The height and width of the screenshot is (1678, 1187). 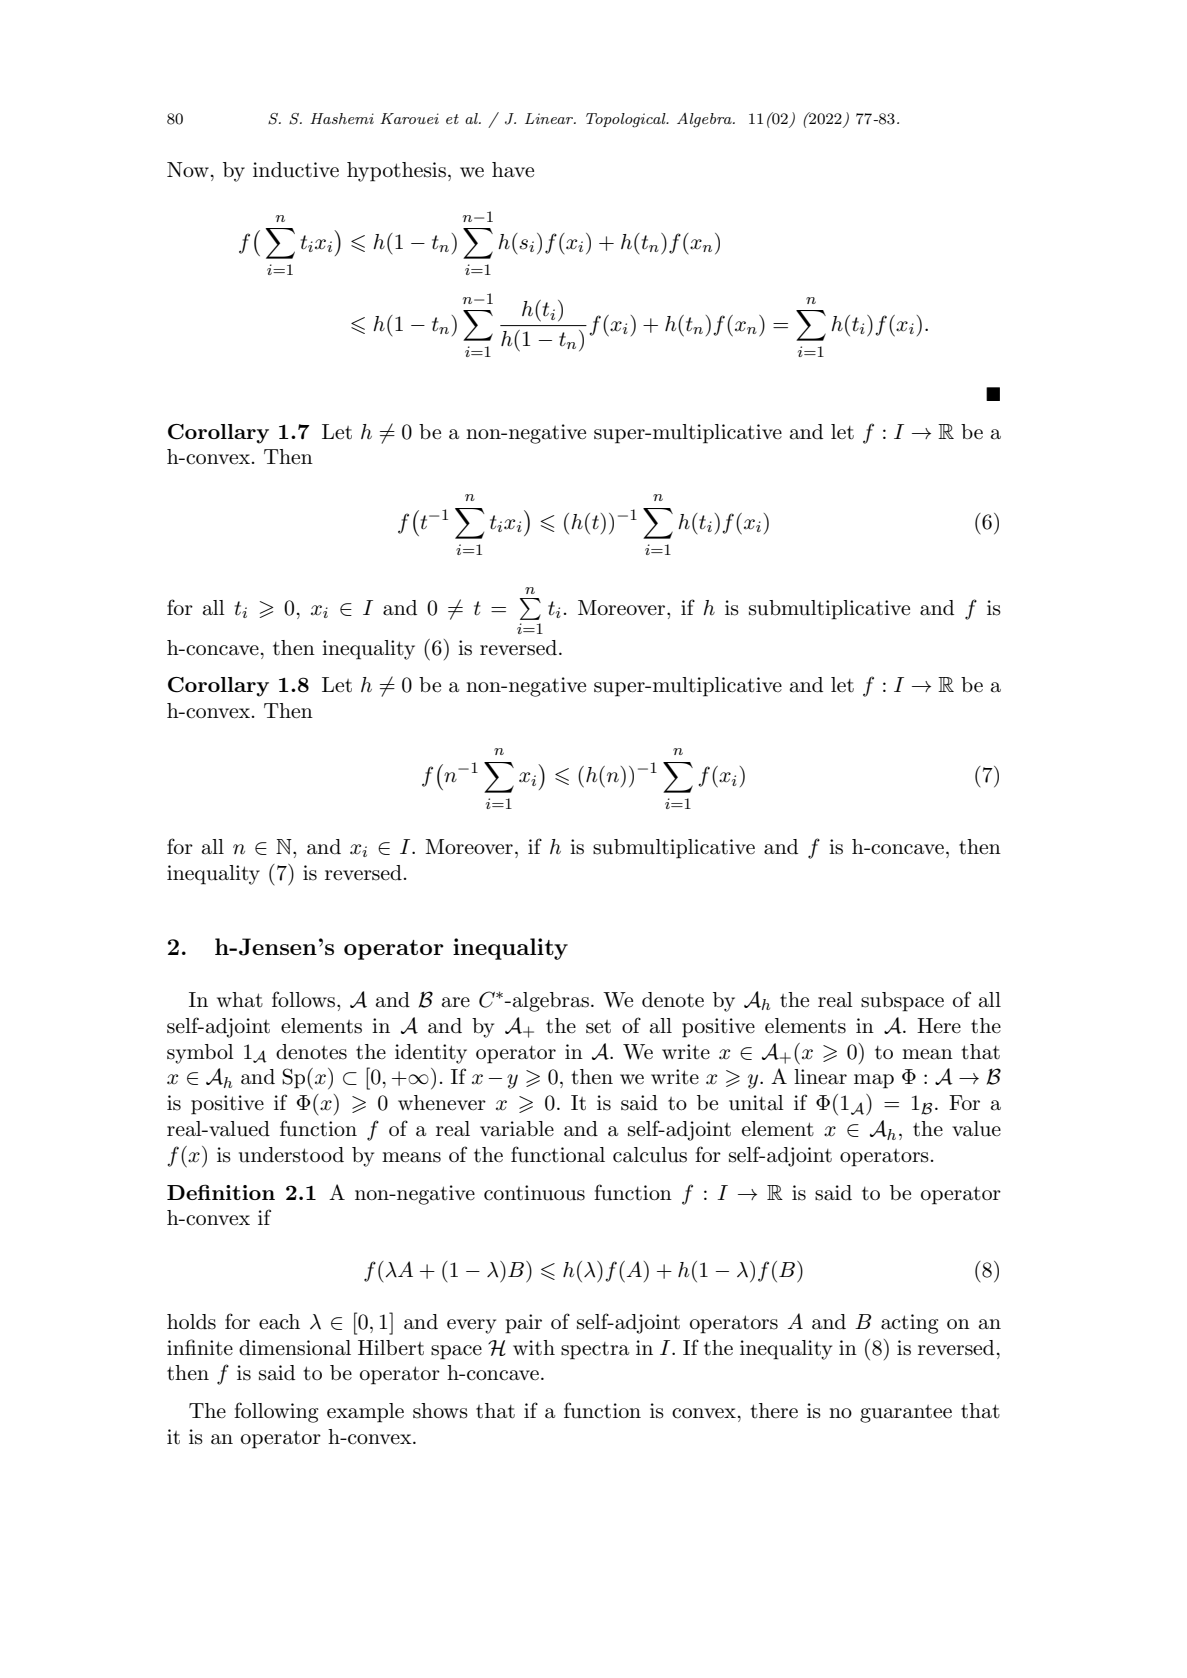 What do you see at coordinates (240, 1000) in the screenshot?
I see `what` at bounding box center [240, 1000].
